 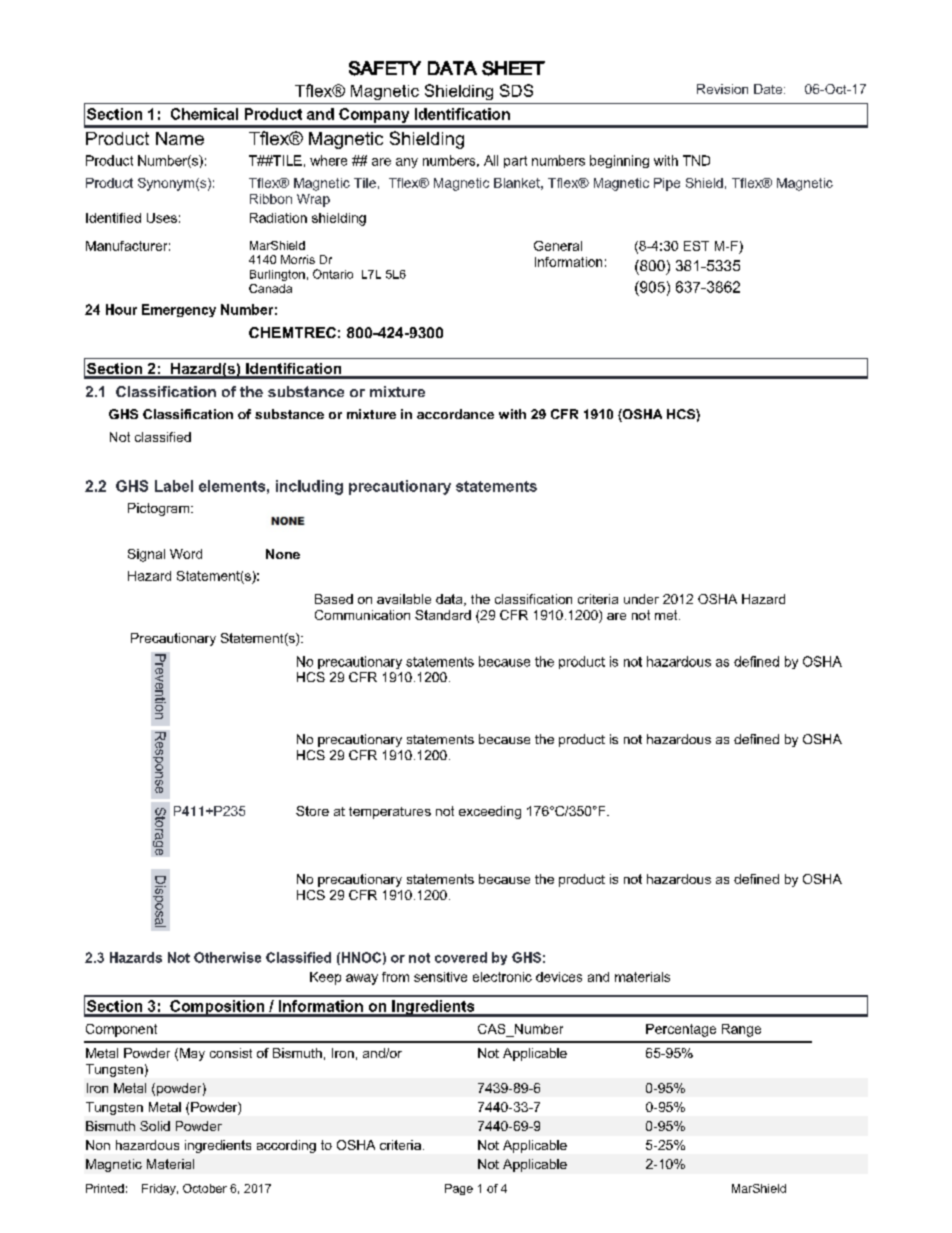 I want to click on EST, so click(x=696, y=246).
